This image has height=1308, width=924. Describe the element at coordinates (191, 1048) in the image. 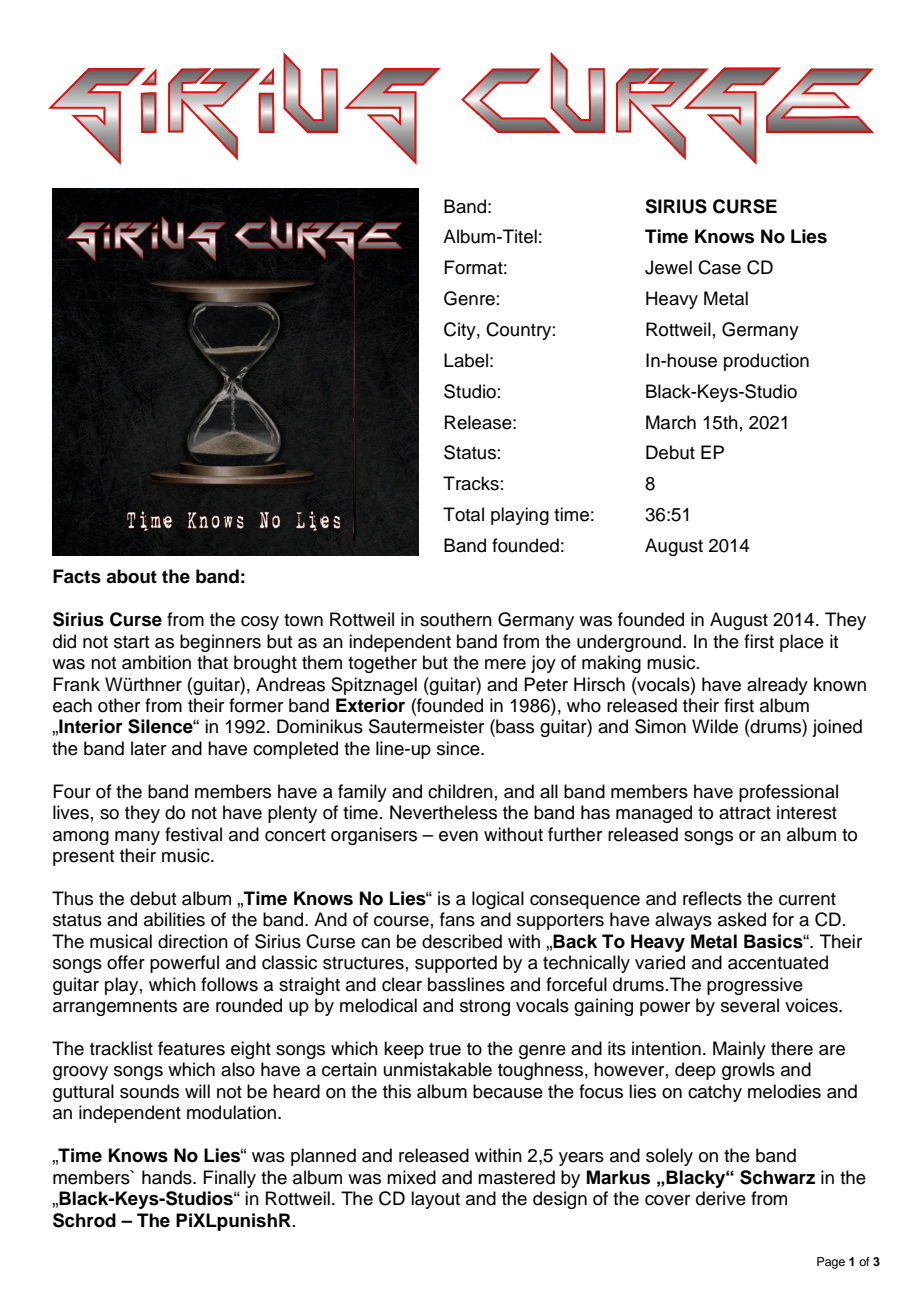

I see `features` at that location.
